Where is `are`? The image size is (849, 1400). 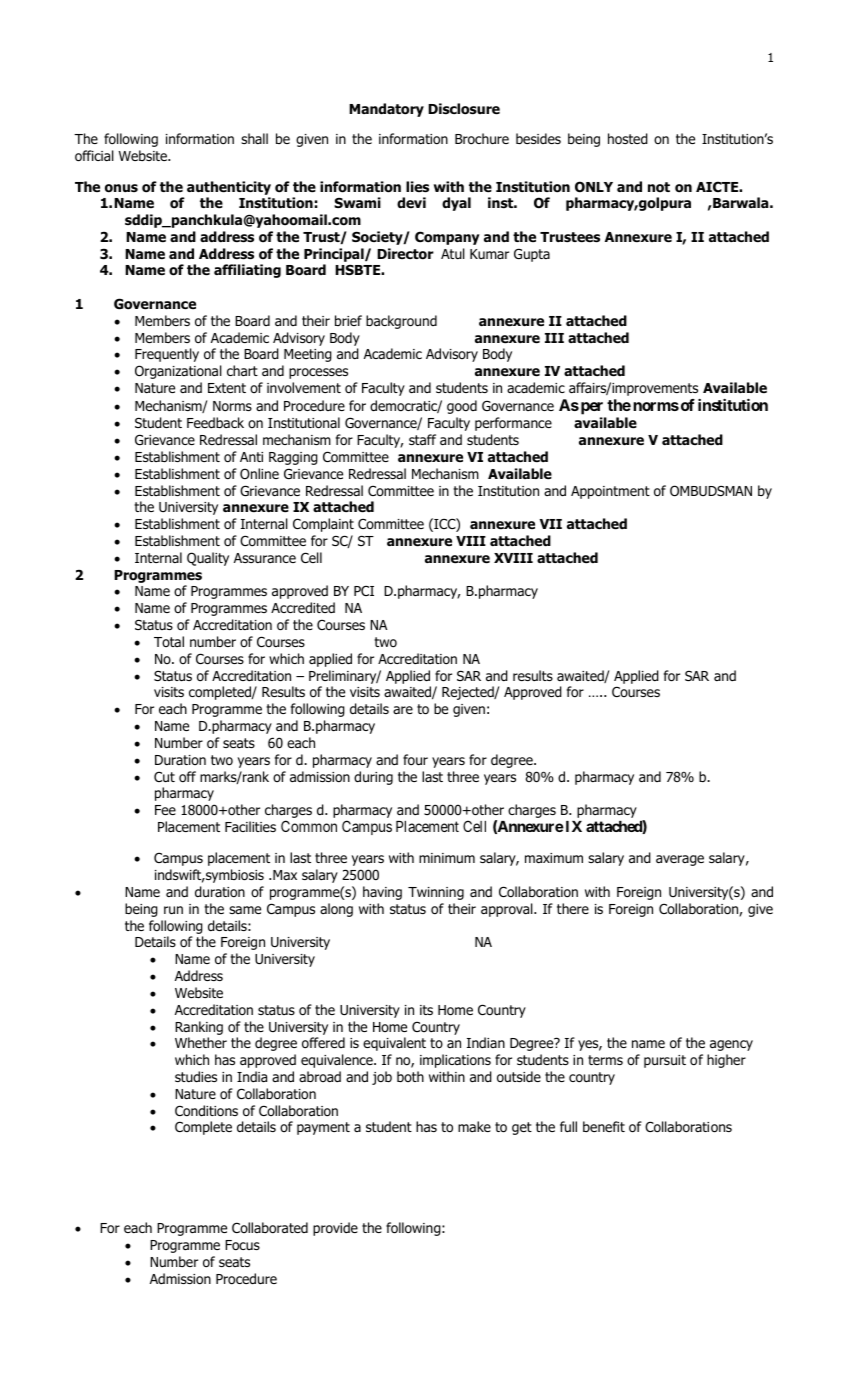
are is located at coordinates (403, 710).
